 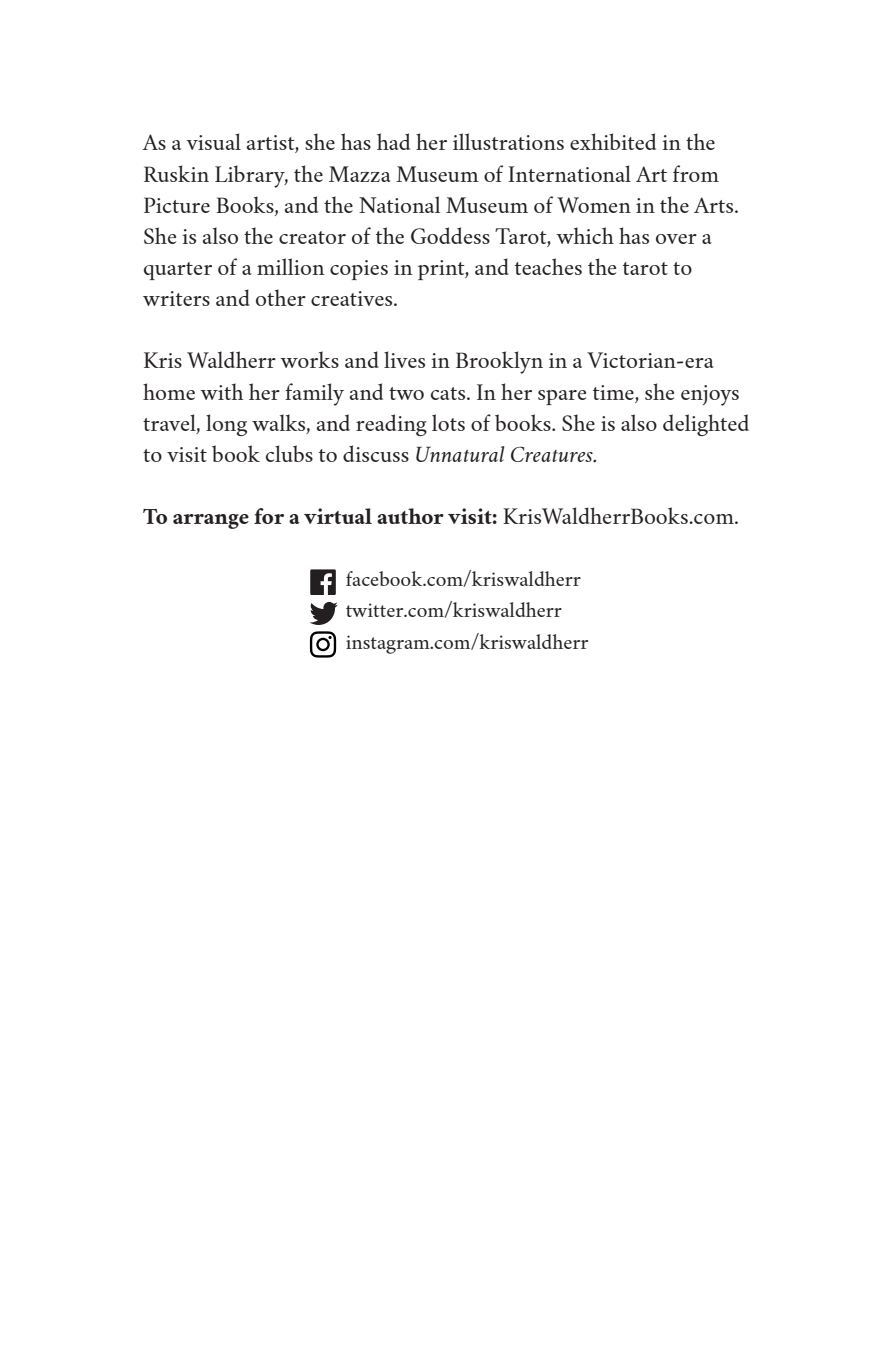 I want to click on Goddess, so click(x=450, y=235).
